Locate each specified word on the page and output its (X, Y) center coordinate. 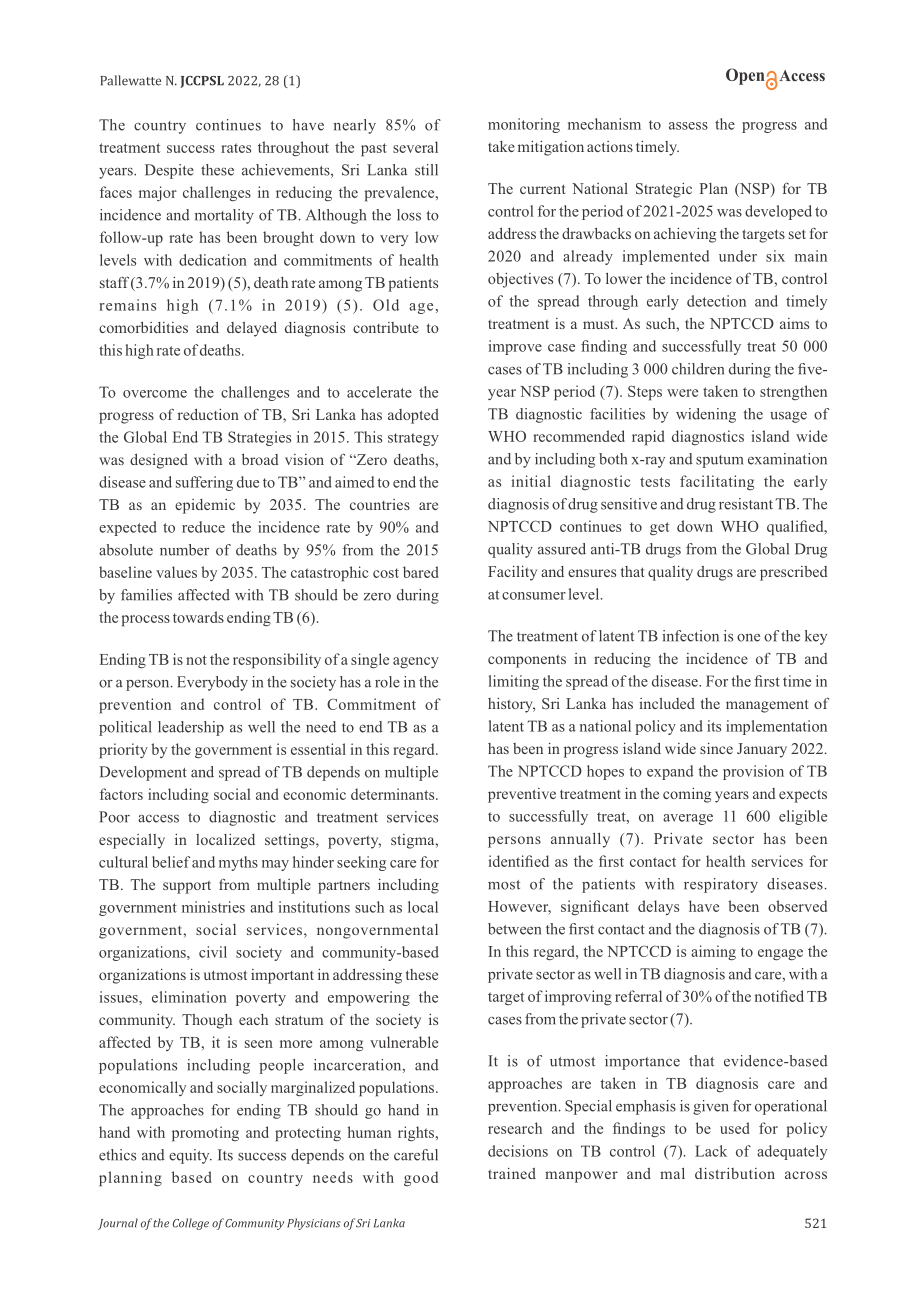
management (767, 706)
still (426, 170)
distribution (735, 1173)
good (421, 1178)
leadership (191, 728)
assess (688, 126)
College (191, 1224)
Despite (169, 171)
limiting (514, 682)
